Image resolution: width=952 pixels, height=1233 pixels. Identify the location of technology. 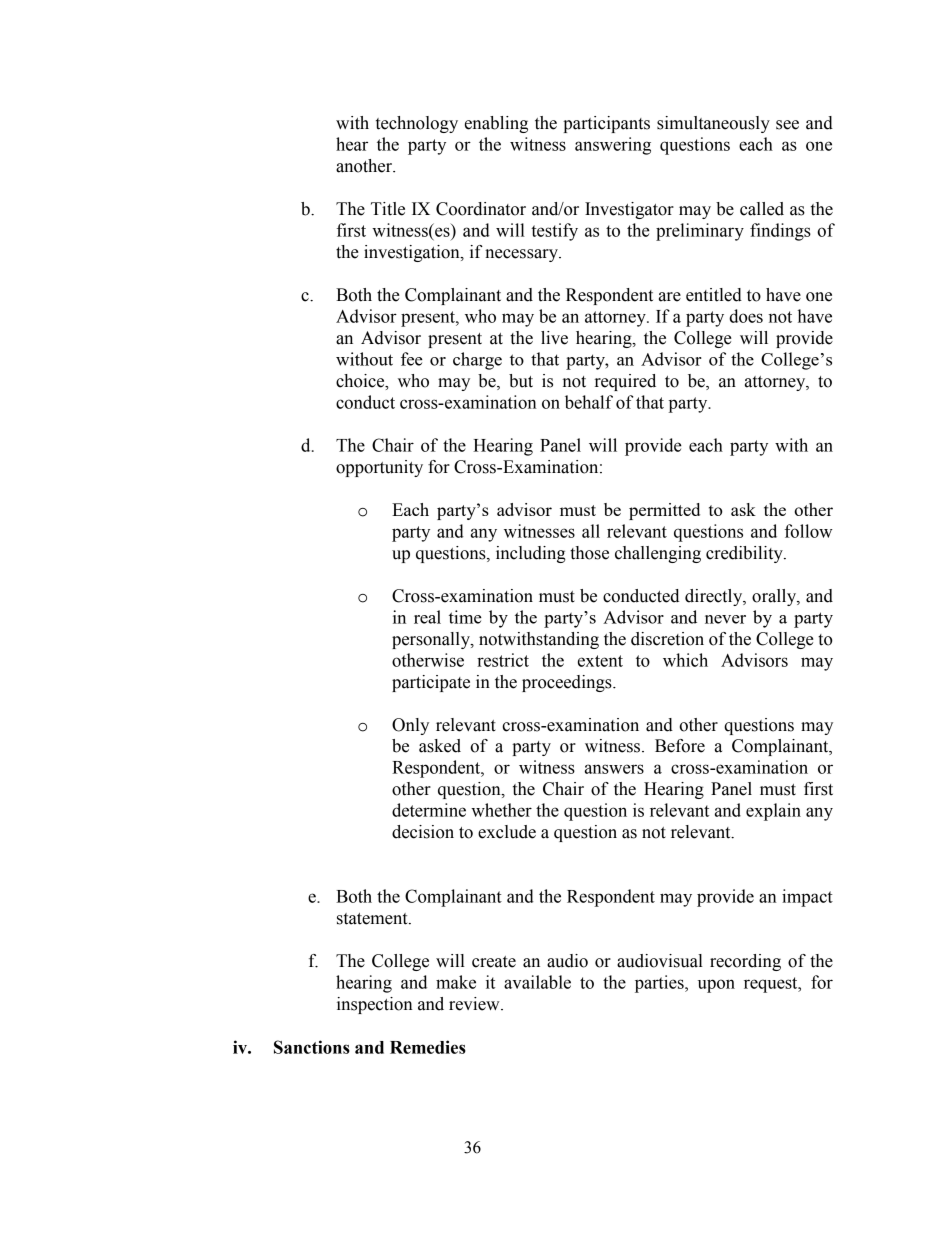
(417, 124).
